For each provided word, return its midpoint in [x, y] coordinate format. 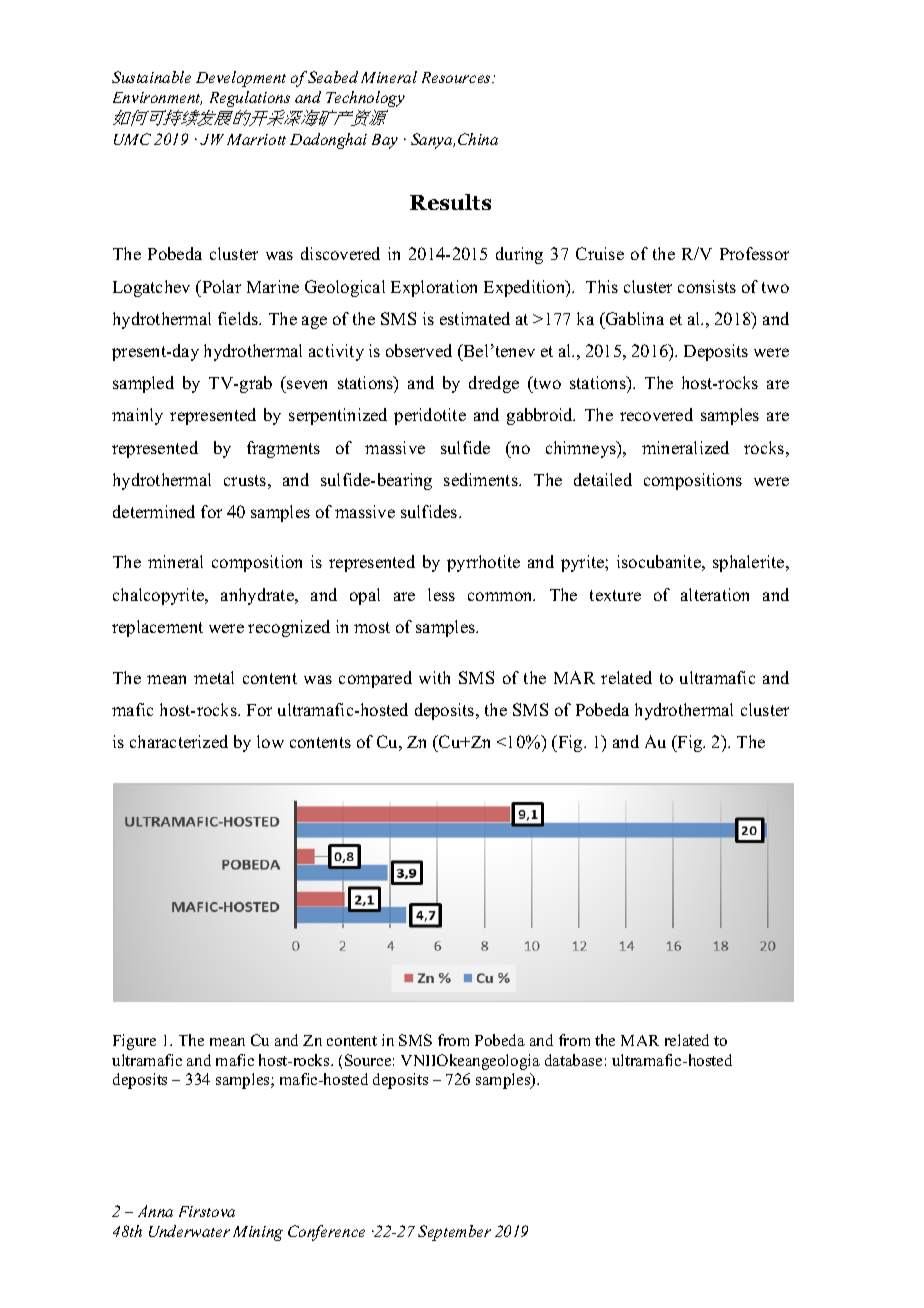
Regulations [250, 99]
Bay [385, 141]
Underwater [189, 1231]
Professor [754, 253]
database [573, 1060]
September [454, 1233]
